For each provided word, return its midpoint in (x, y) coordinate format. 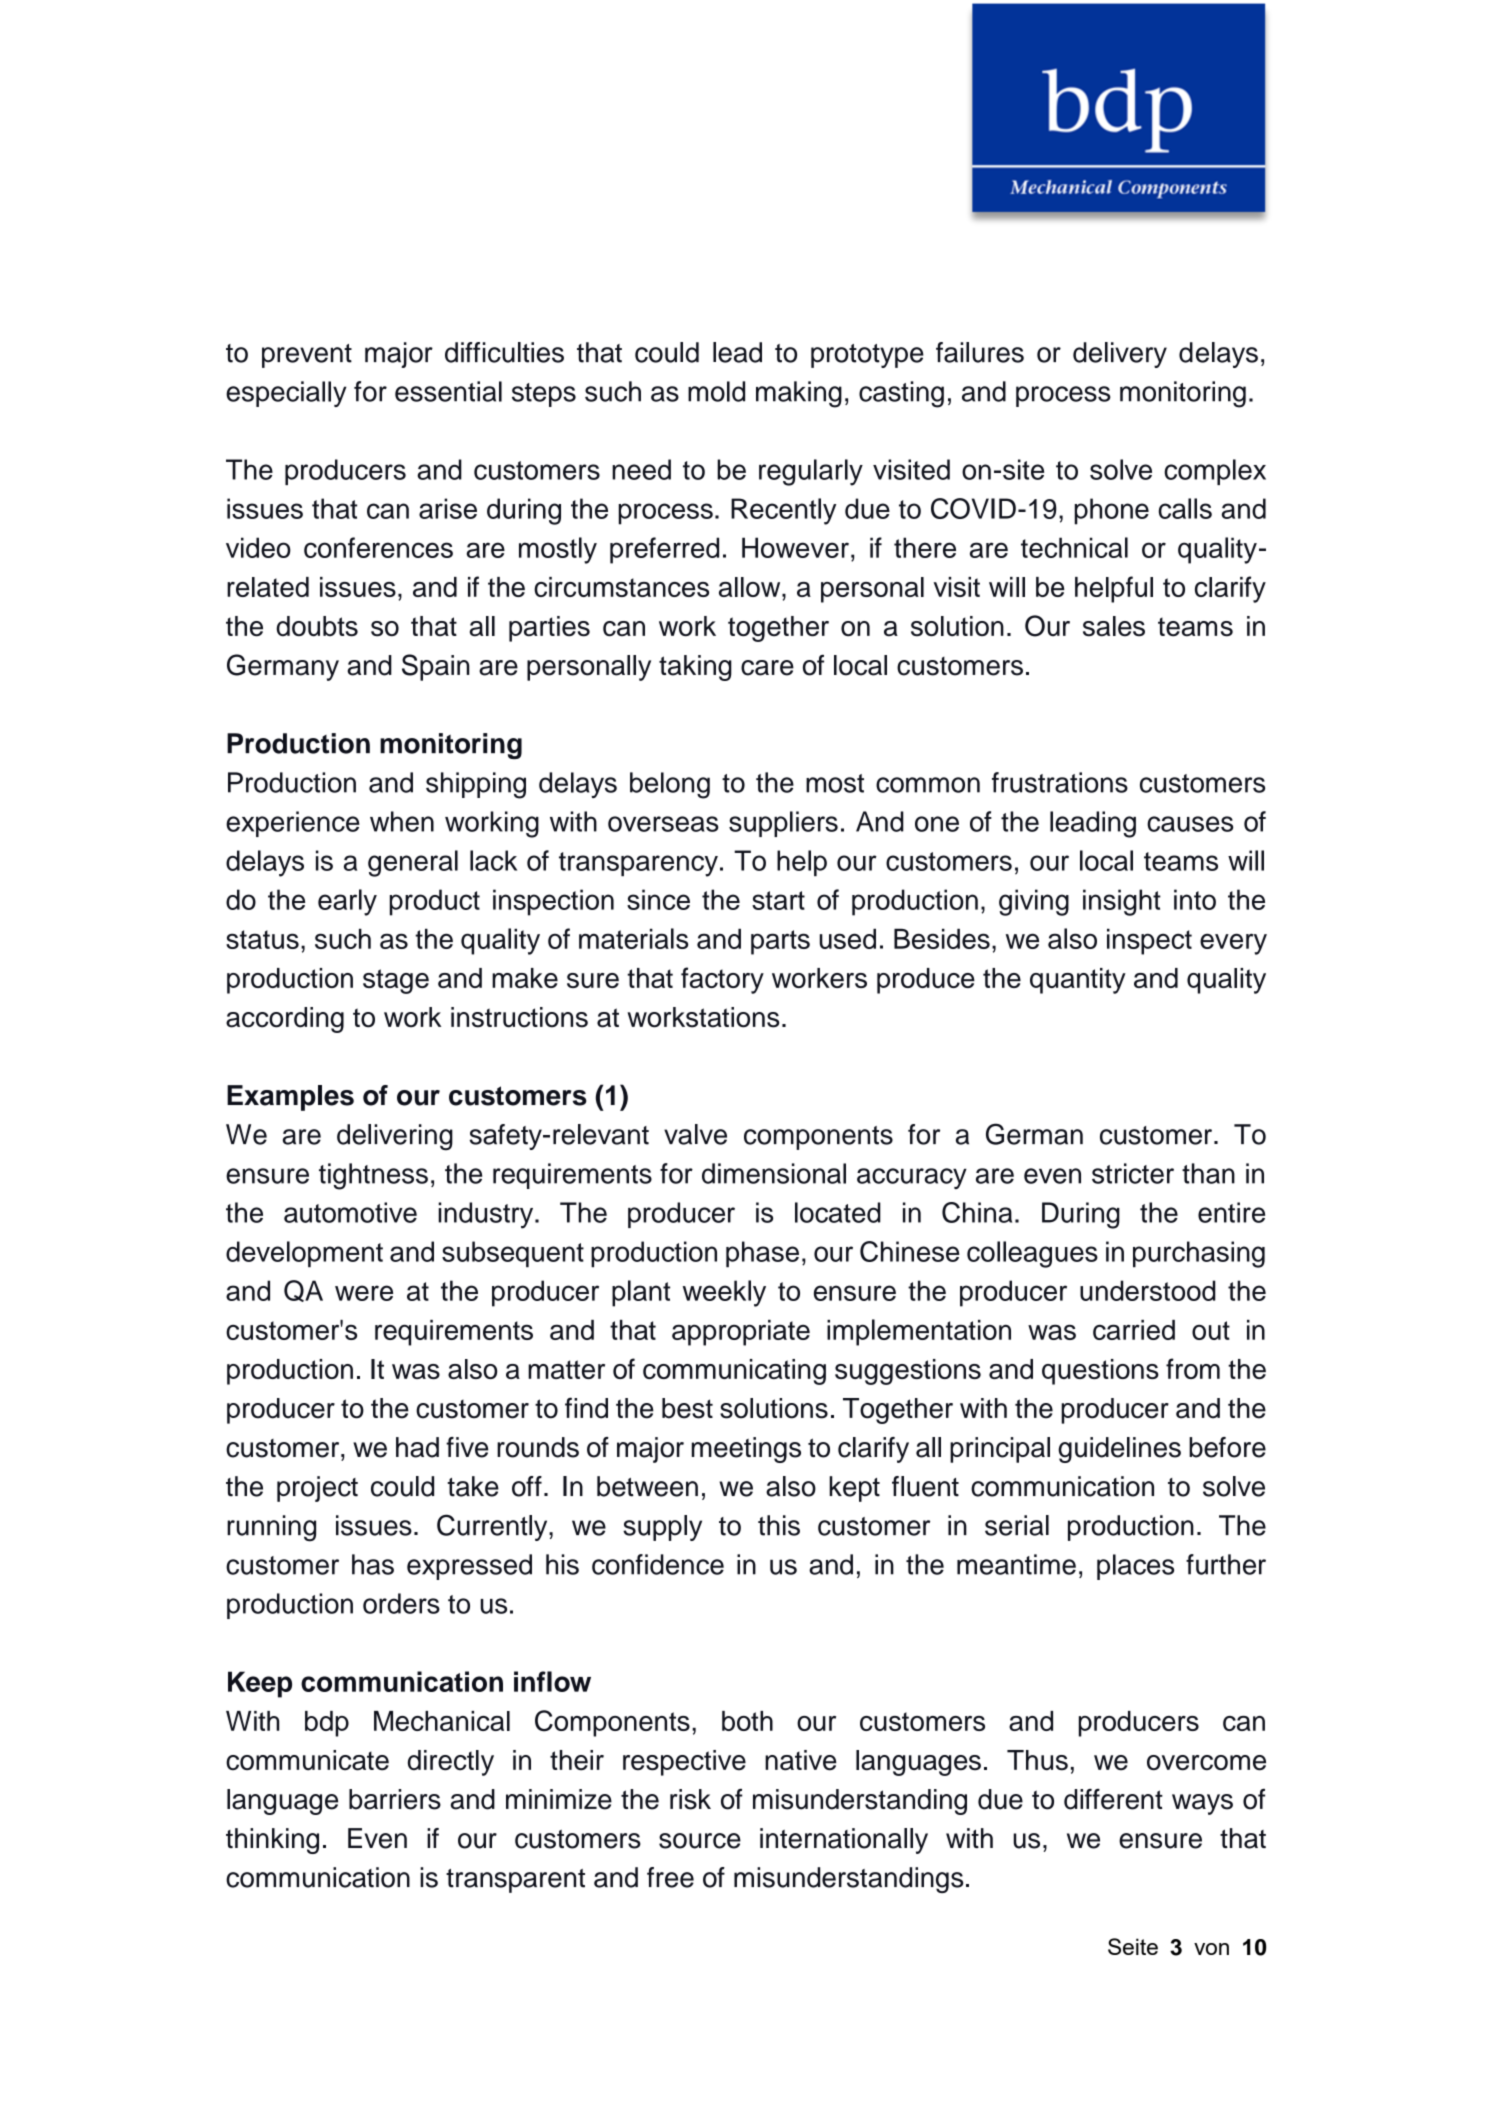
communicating (734, 1372)
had (417, 1447)
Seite (1133, 1946)
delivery (1120, 355)
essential (448, 391)
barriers (395, 1799)
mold (716, 391)
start (778, 900)
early (347, 902)
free (670, 1877)
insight (1122, 902)
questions (1100, 1372)
